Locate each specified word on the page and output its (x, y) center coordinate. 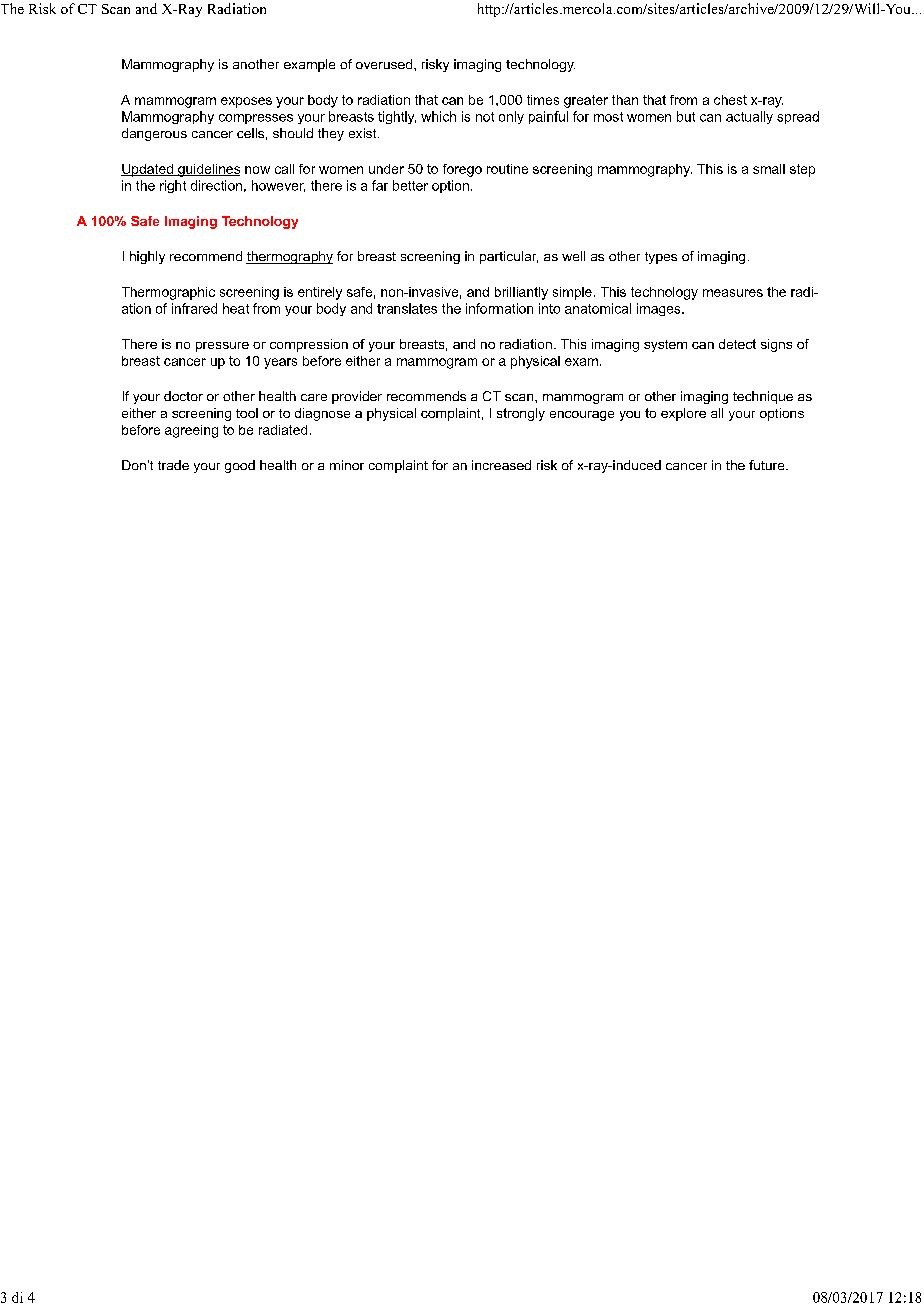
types (661, 258)
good (240, 466)
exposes (246, 102)
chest (730, 100)
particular (509, 257)
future (768, 465)
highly (147, 257)
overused (385, 64)
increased (501, 465)
